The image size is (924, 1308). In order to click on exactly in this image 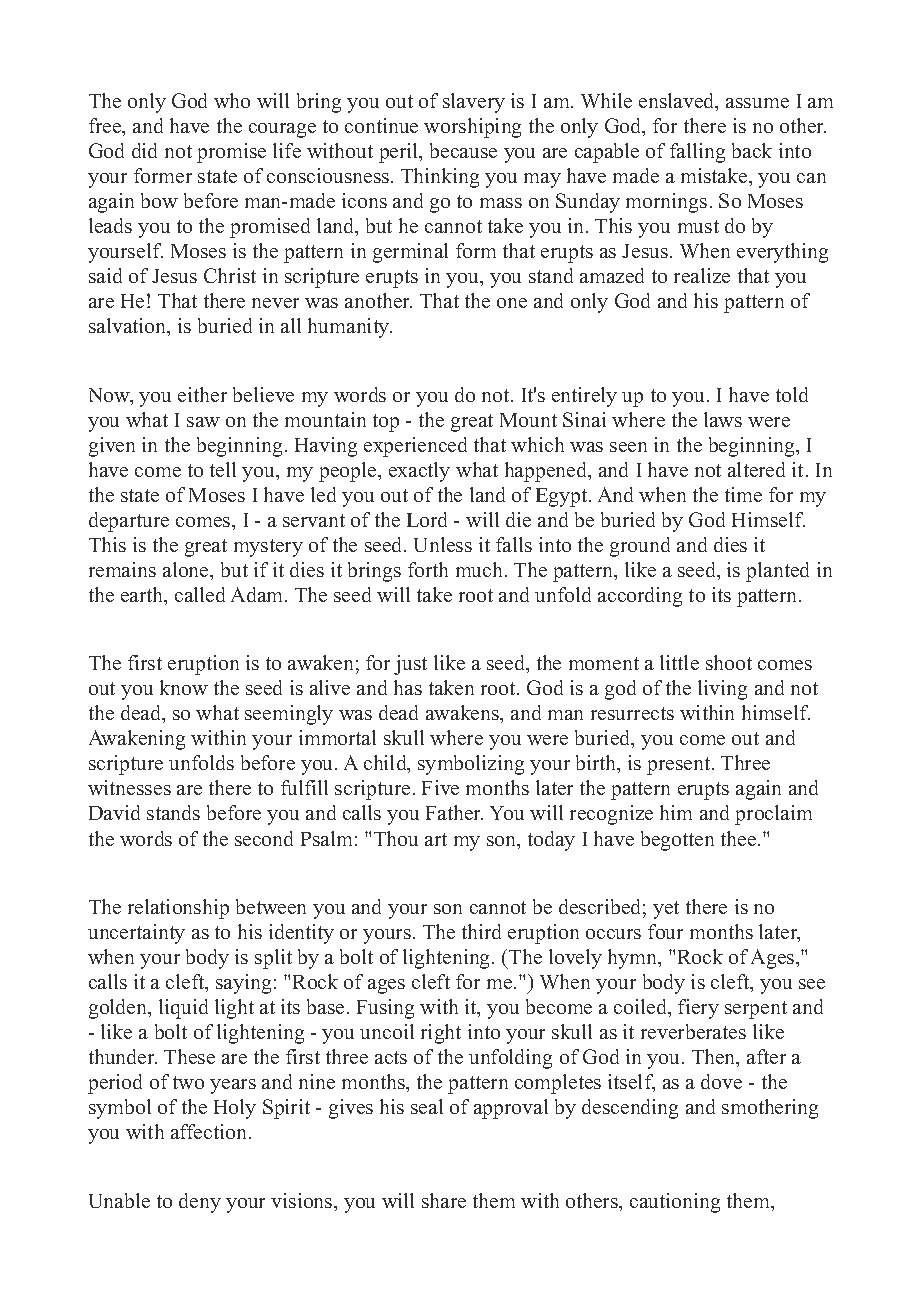, I will do `click(419, 472)`.
